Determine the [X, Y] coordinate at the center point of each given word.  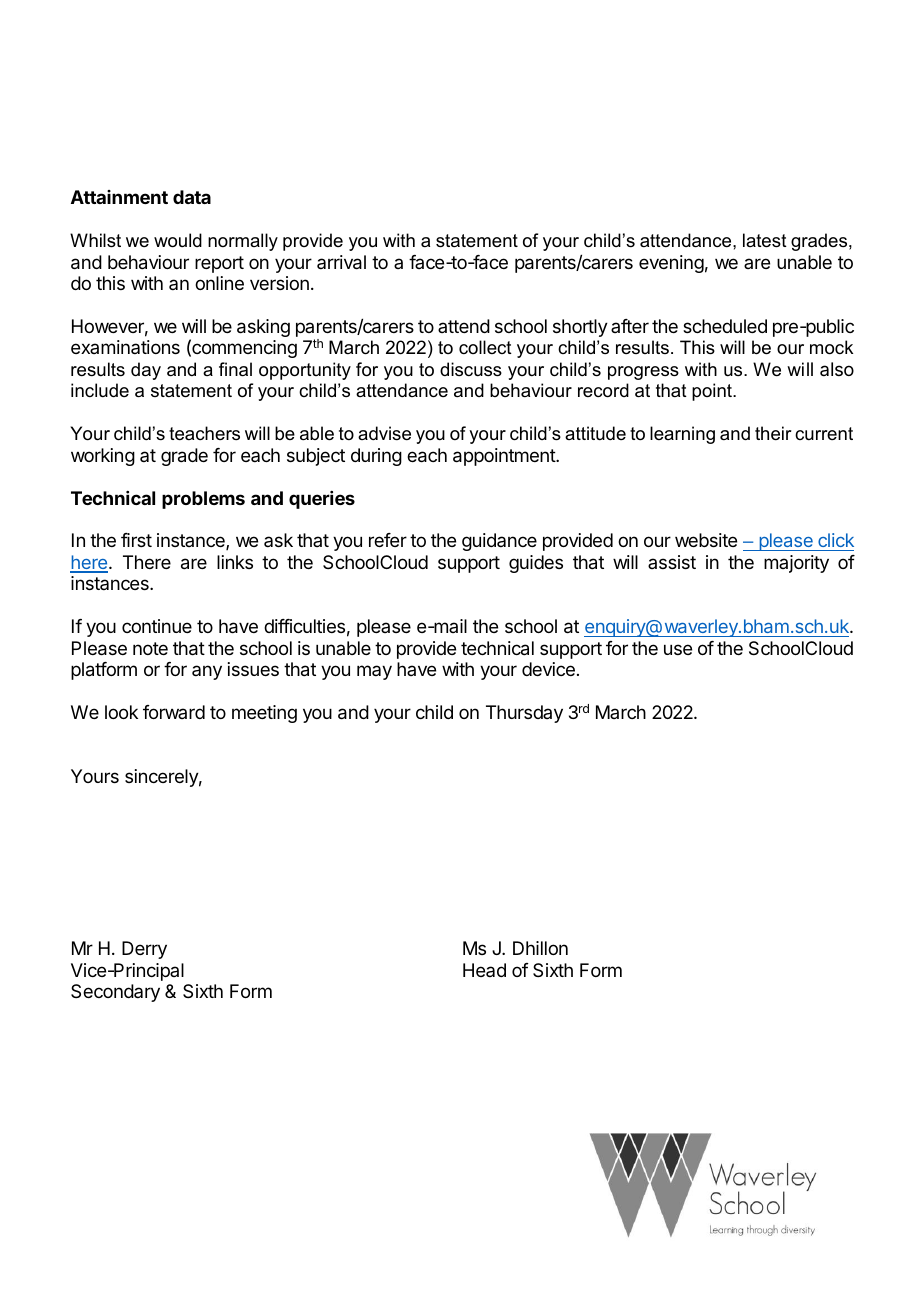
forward [174, 712]
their [773, 433]
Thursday [524, 714]
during [376, 457]
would [178, 240]
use [678, 649]
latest [765, 240]
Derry [144, 950]
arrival [341, 262]
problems [203, 500]
